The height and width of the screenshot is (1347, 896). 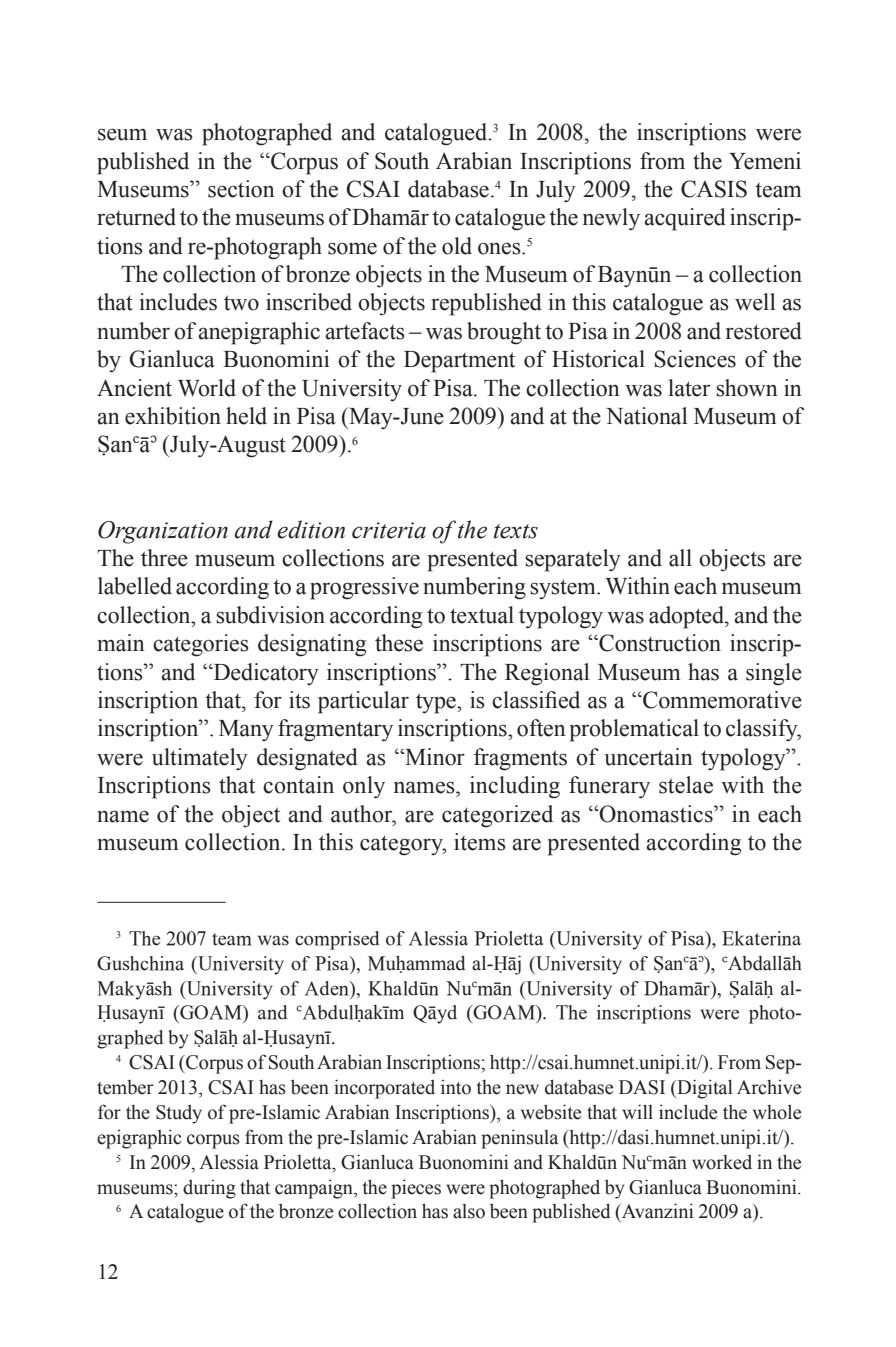 I want to click on section, so click(x=241, y=189).
